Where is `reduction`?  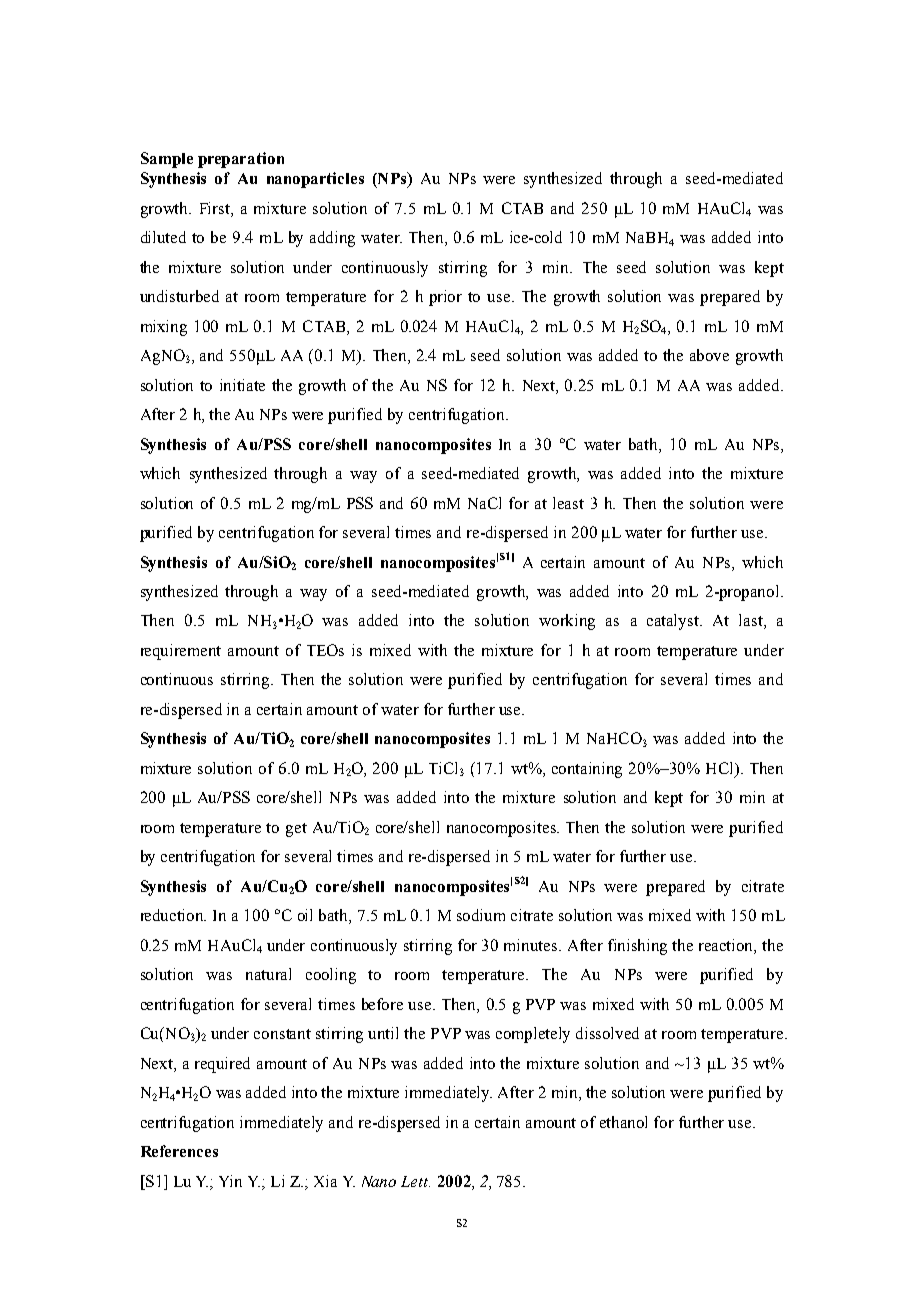
reduction is located at coordinates (173, 915).
